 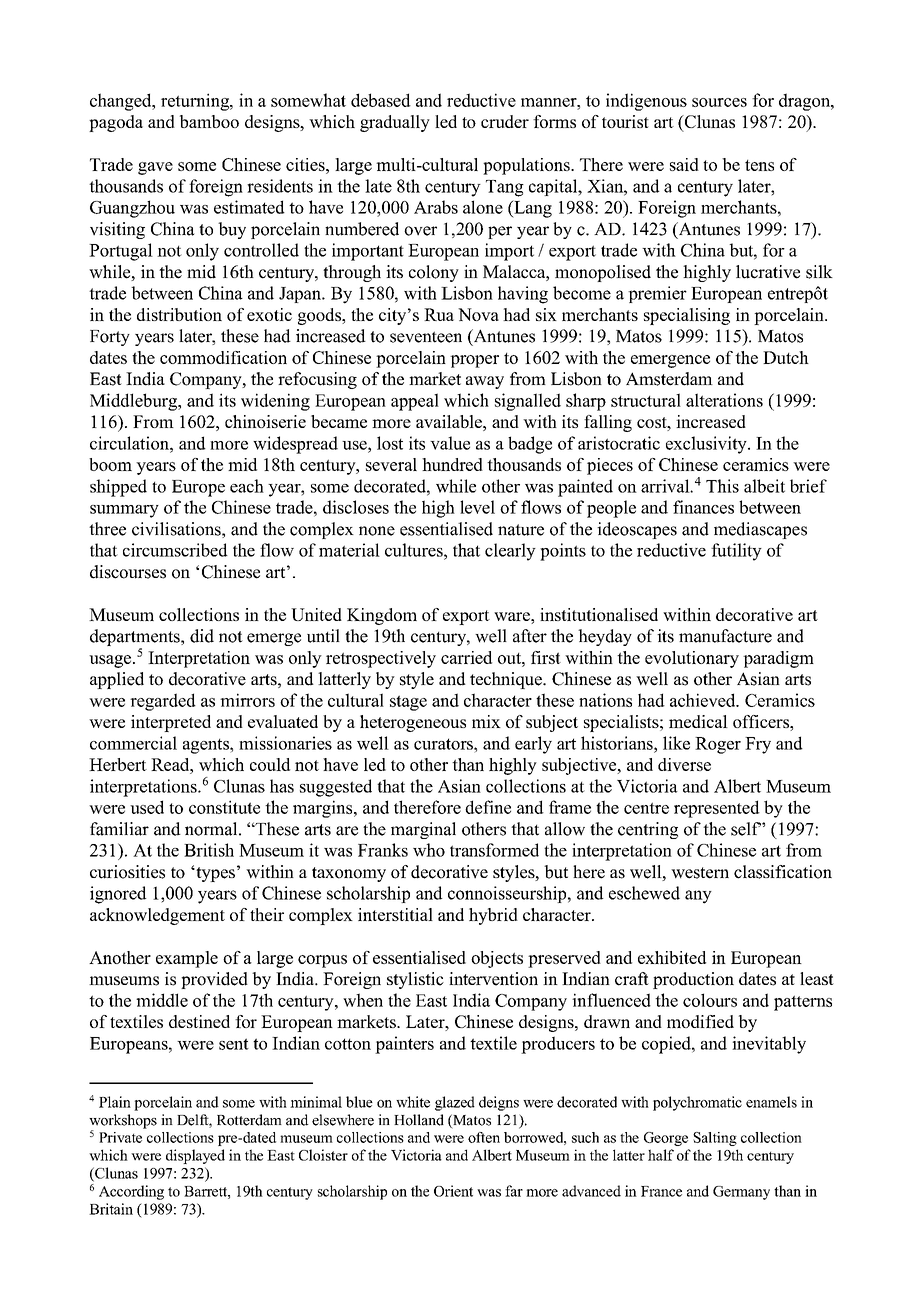 What do you see at coordinates (196, 102) in the screenshot?
I see `returning` at bounding box center [196, 102].
